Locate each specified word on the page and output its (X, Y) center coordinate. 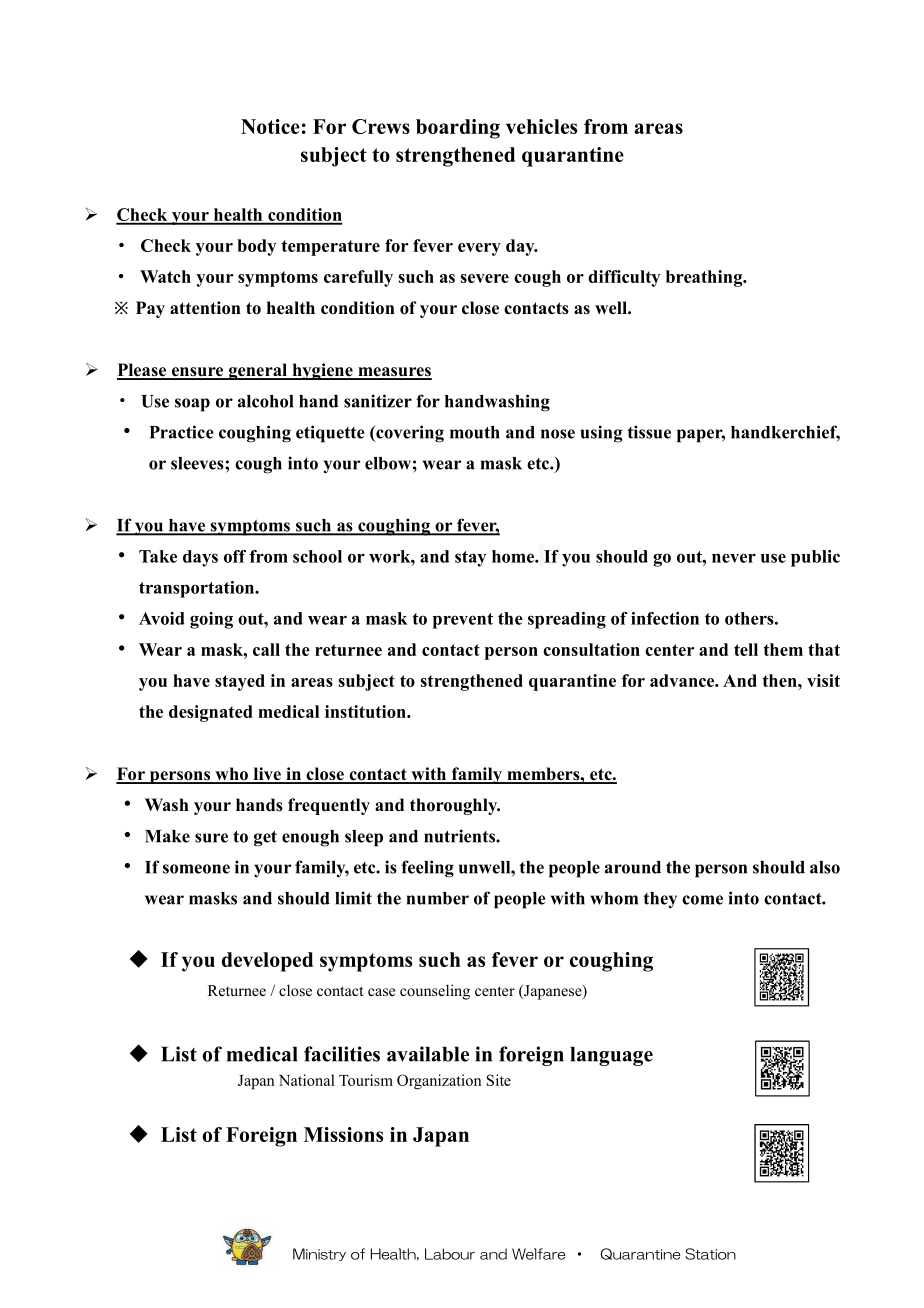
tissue (649, 432)
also (825, 867)
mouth (475, 432)
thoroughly (455, 806)
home (514, 556)
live (267, 775)
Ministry (319, 1254)
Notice (270, 126)
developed (267, 962)
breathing (705, 278)
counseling (435, 992)
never (734, 558)
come (702, 900)
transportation (197, 589)
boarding (458, 129)
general (257, 371)
